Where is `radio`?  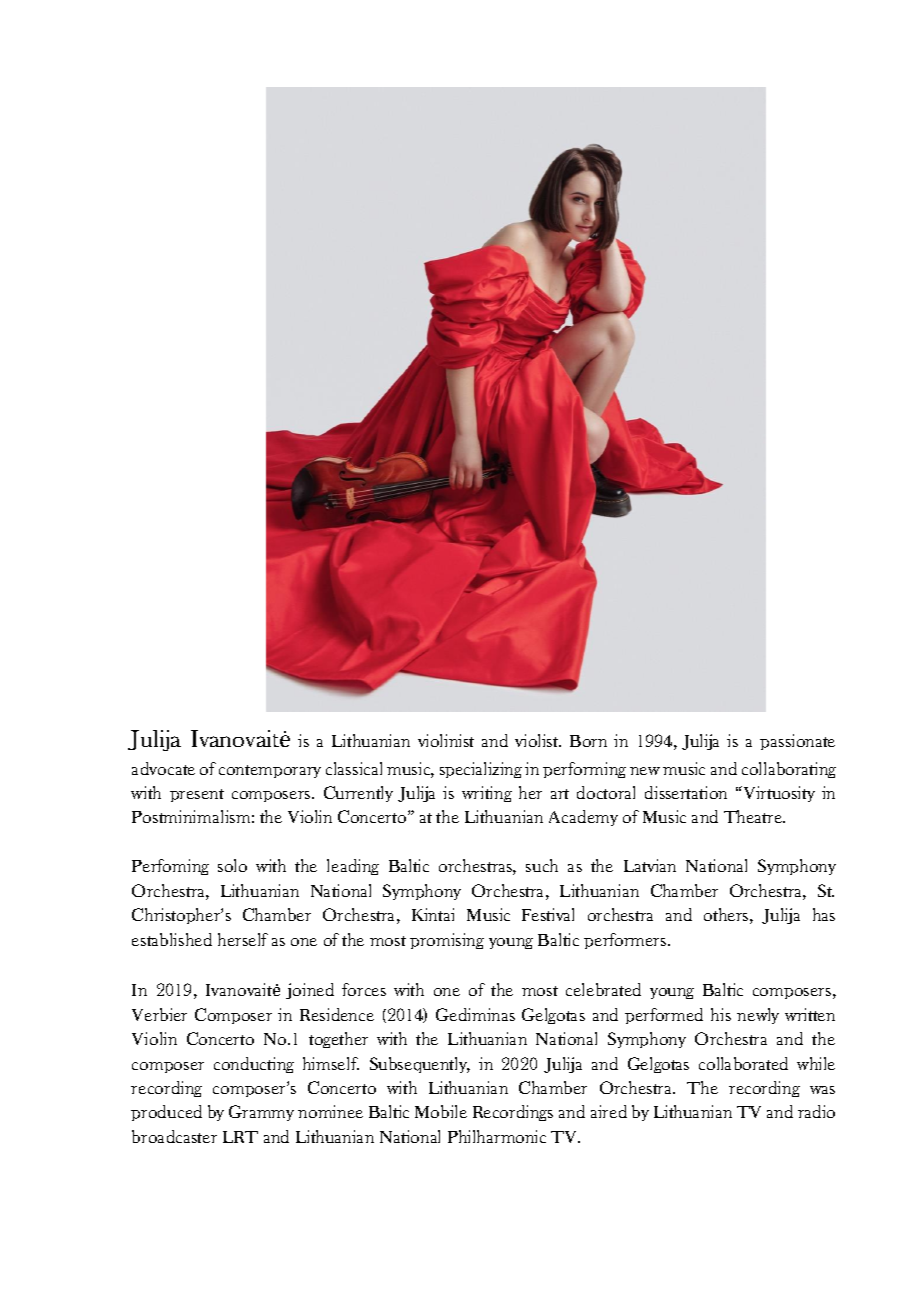
radio is located at coordinates (816, 1111).
